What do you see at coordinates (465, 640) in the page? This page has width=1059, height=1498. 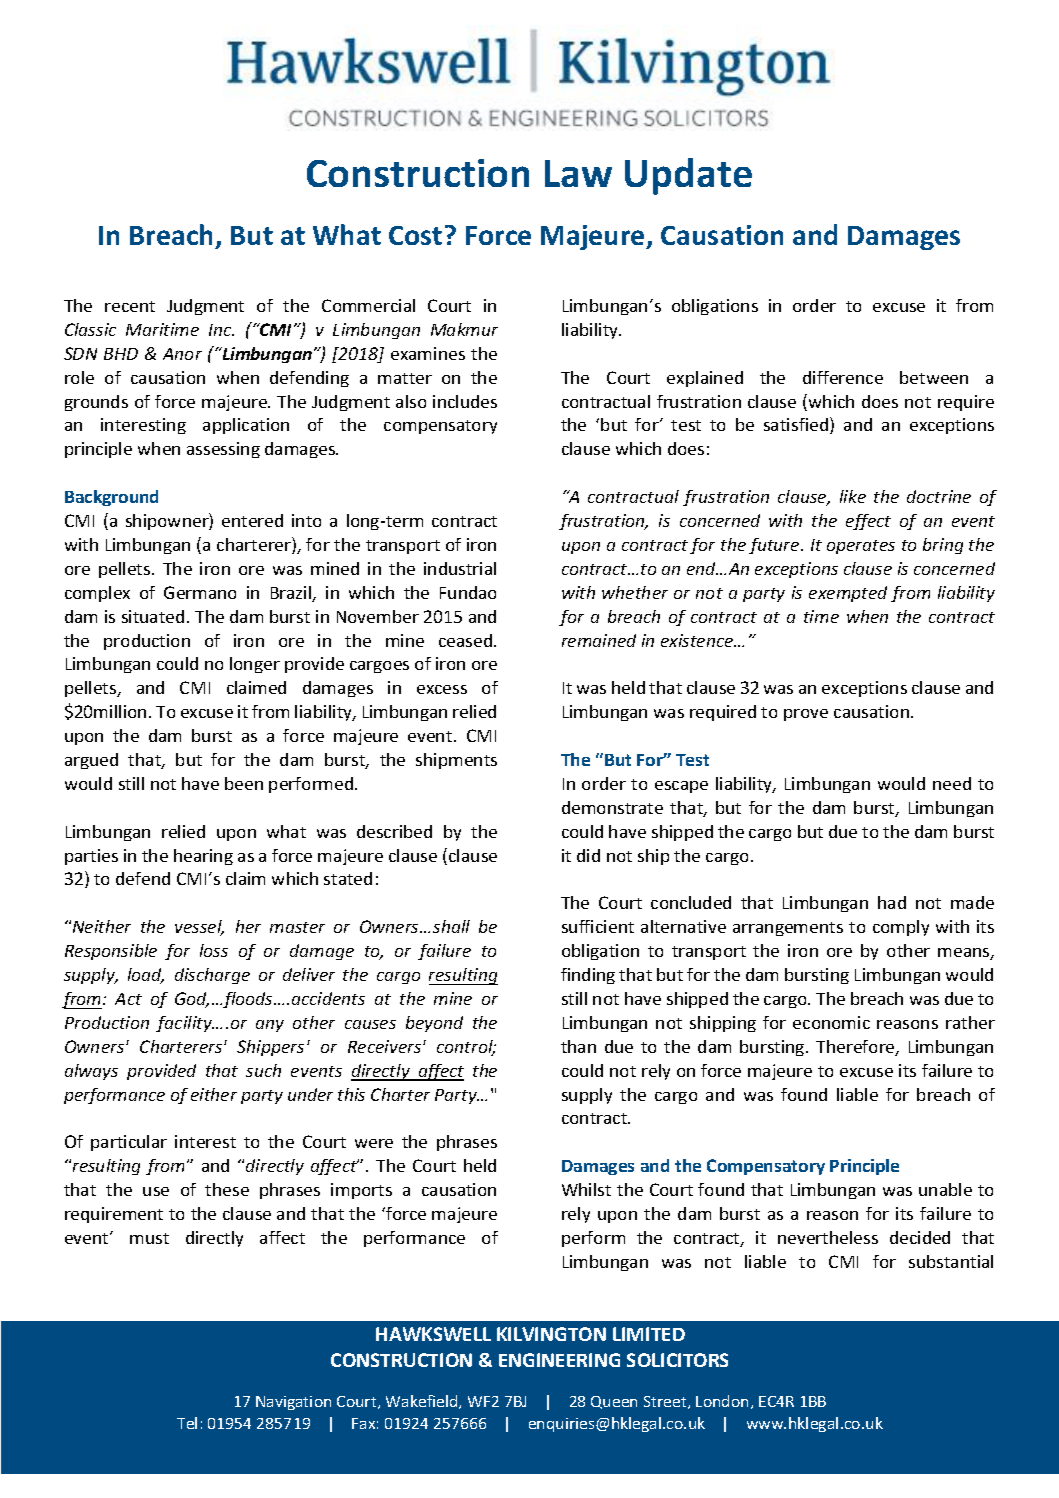 I see `ceased` at bounding box center [465, 640].
